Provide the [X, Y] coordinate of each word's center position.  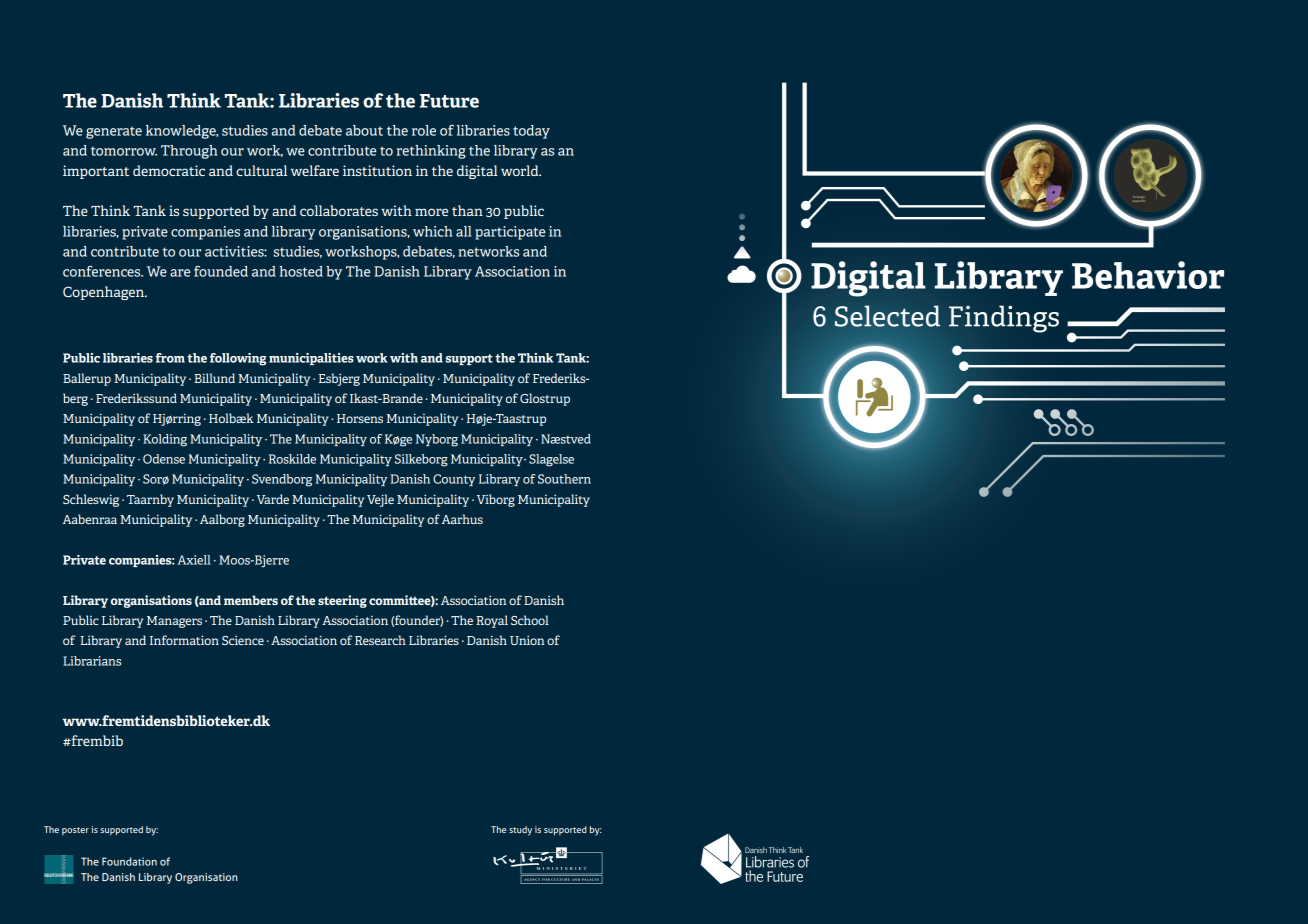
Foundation [129, 861]
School [530, 620]
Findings [1004, 319]
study [520, 831]
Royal [492, 621]
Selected [887, 316]
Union [527, 640]
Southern [564, 479]
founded [221, 271]
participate [510, 233]
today [531, 132]
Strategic [1139, 198]
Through [189, 152]
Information [184, 640]
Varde [273, 499]
